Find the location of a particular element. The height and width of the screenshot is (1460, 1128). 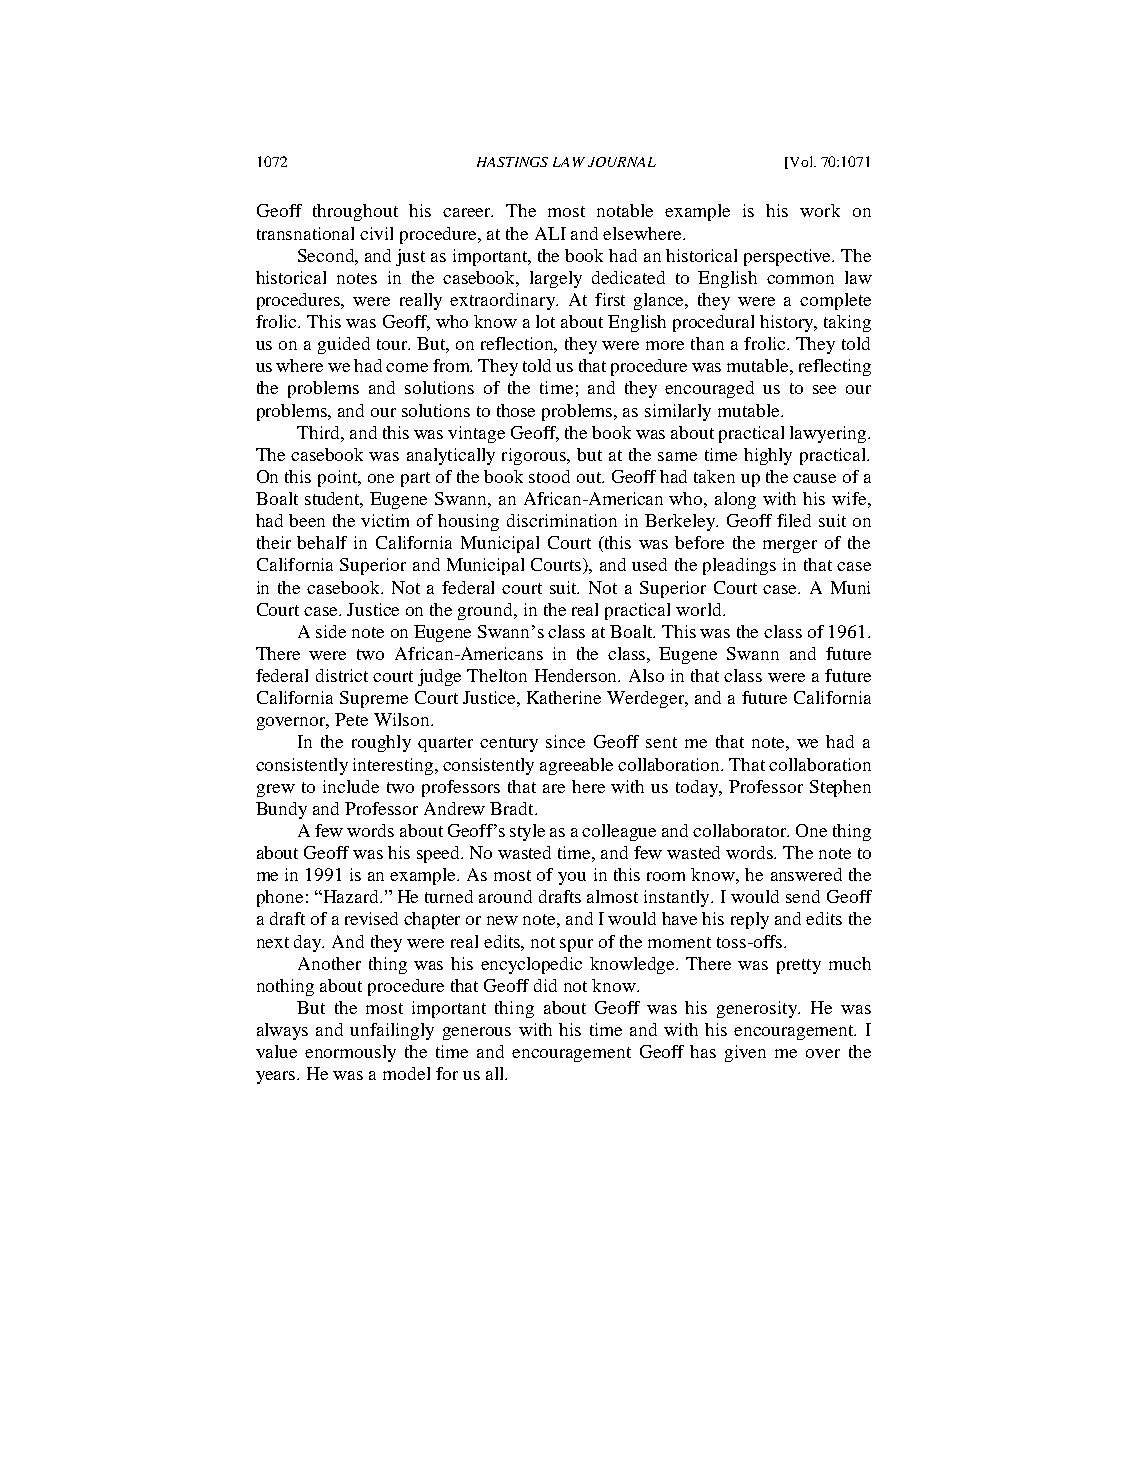

enormously is located at coordinates (350, 1053).
